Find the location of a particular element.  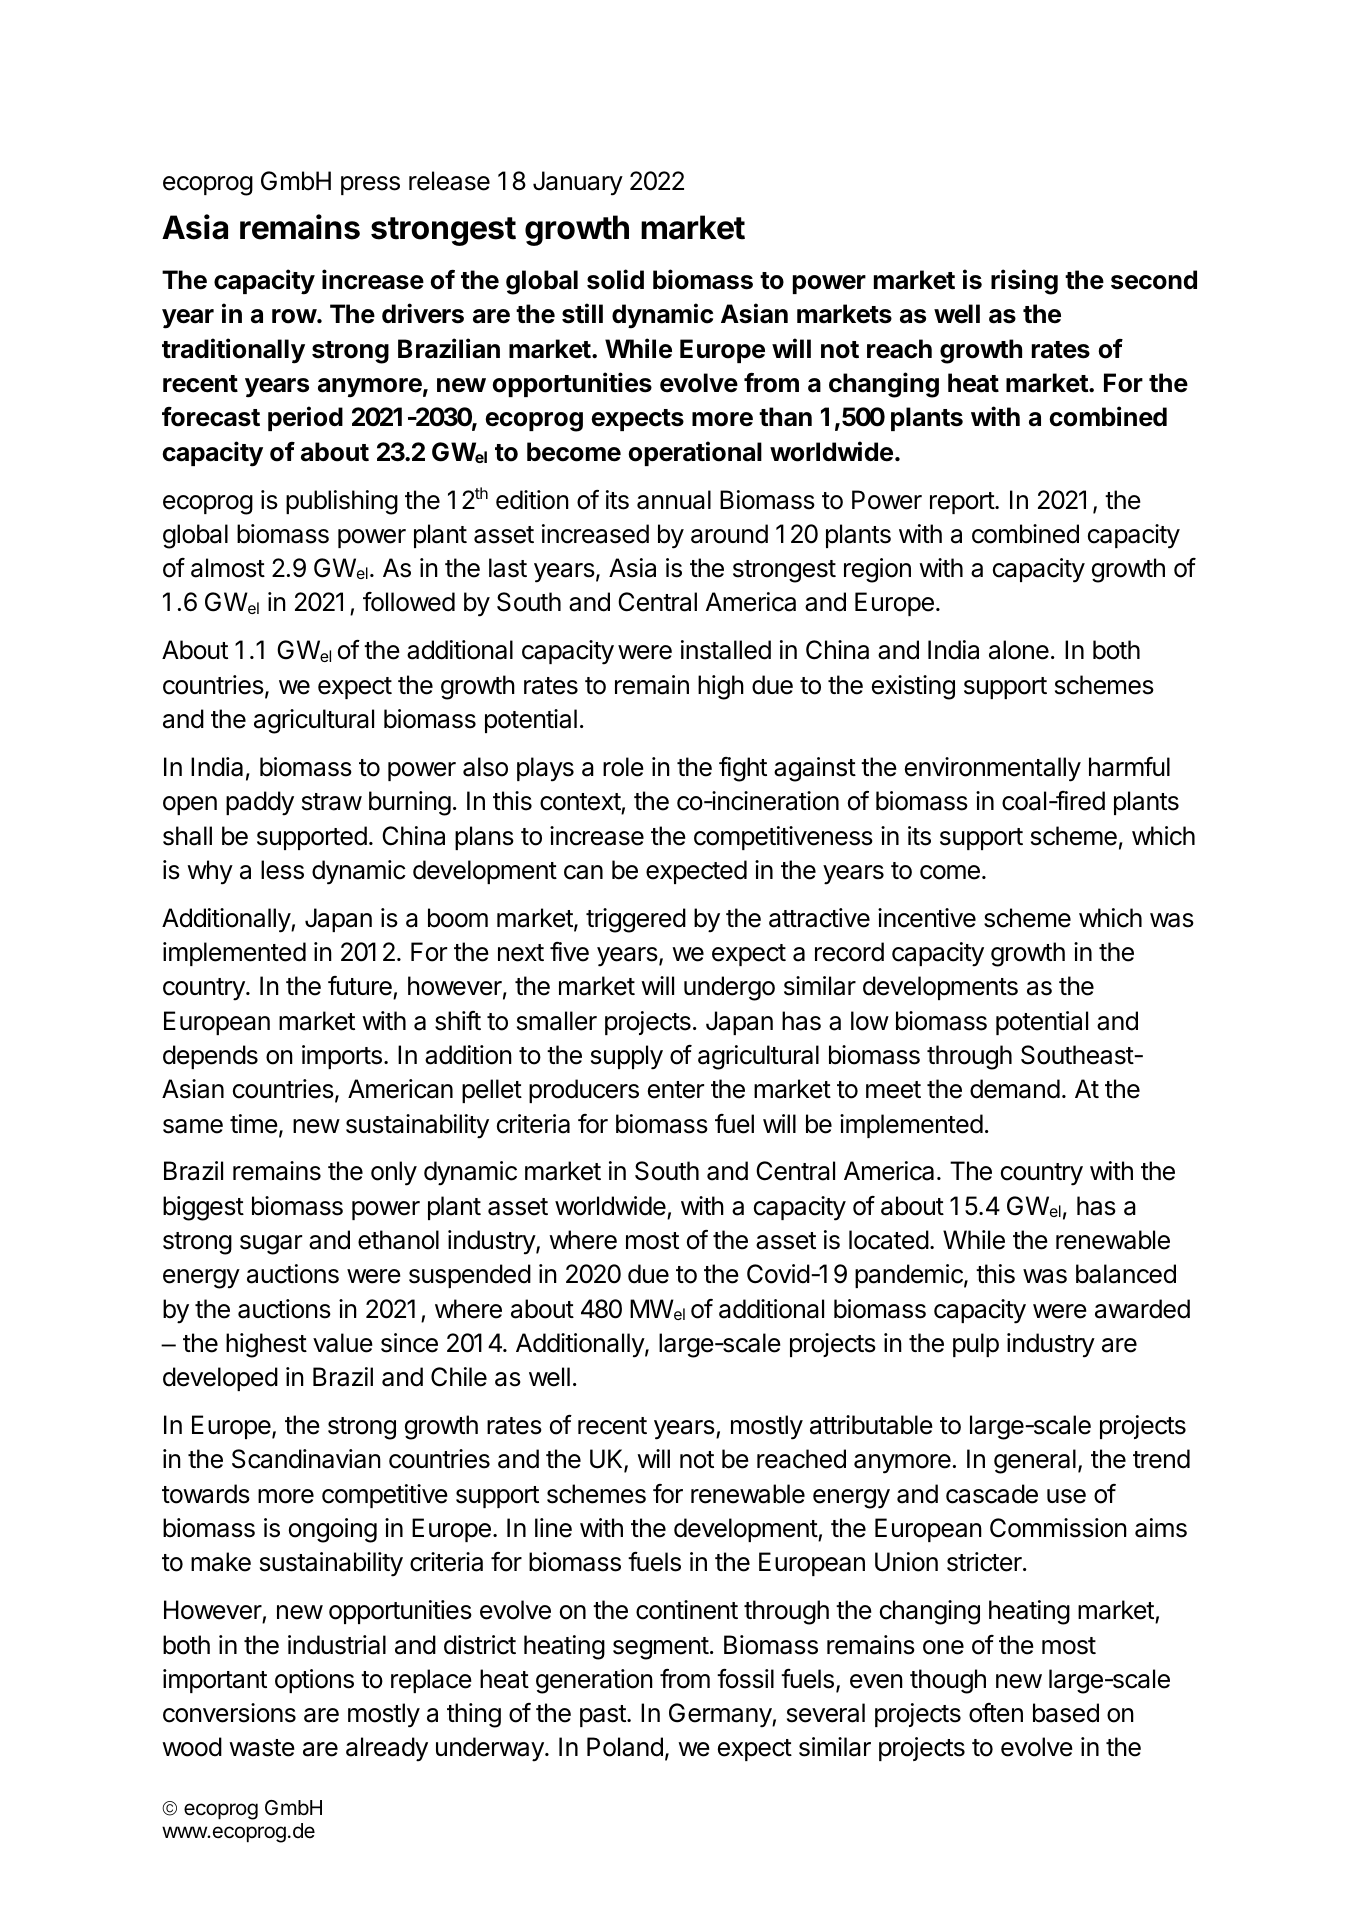

balanced is located at coordinates (1126, 1274).
